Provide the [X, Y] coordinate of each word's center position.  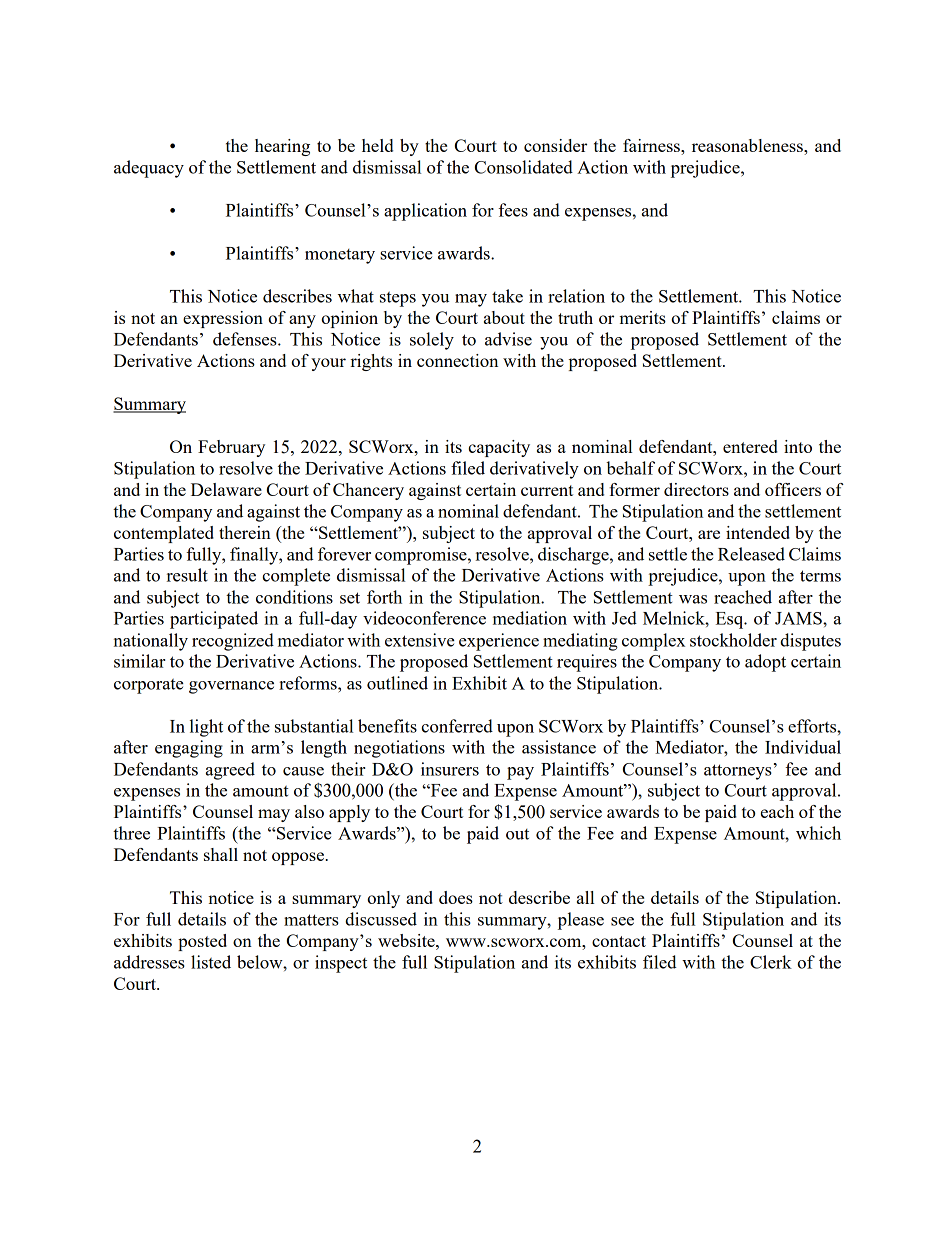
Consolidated [524, 167]
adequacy [149, 169]
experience [499, 642]
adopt [765, 663]
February [231, 448]
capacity [499, 448]
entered [750, 446]
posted [202, 942]
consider [555, 145]
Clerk [771, 962]
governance [231, 687]
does [456, 897]
